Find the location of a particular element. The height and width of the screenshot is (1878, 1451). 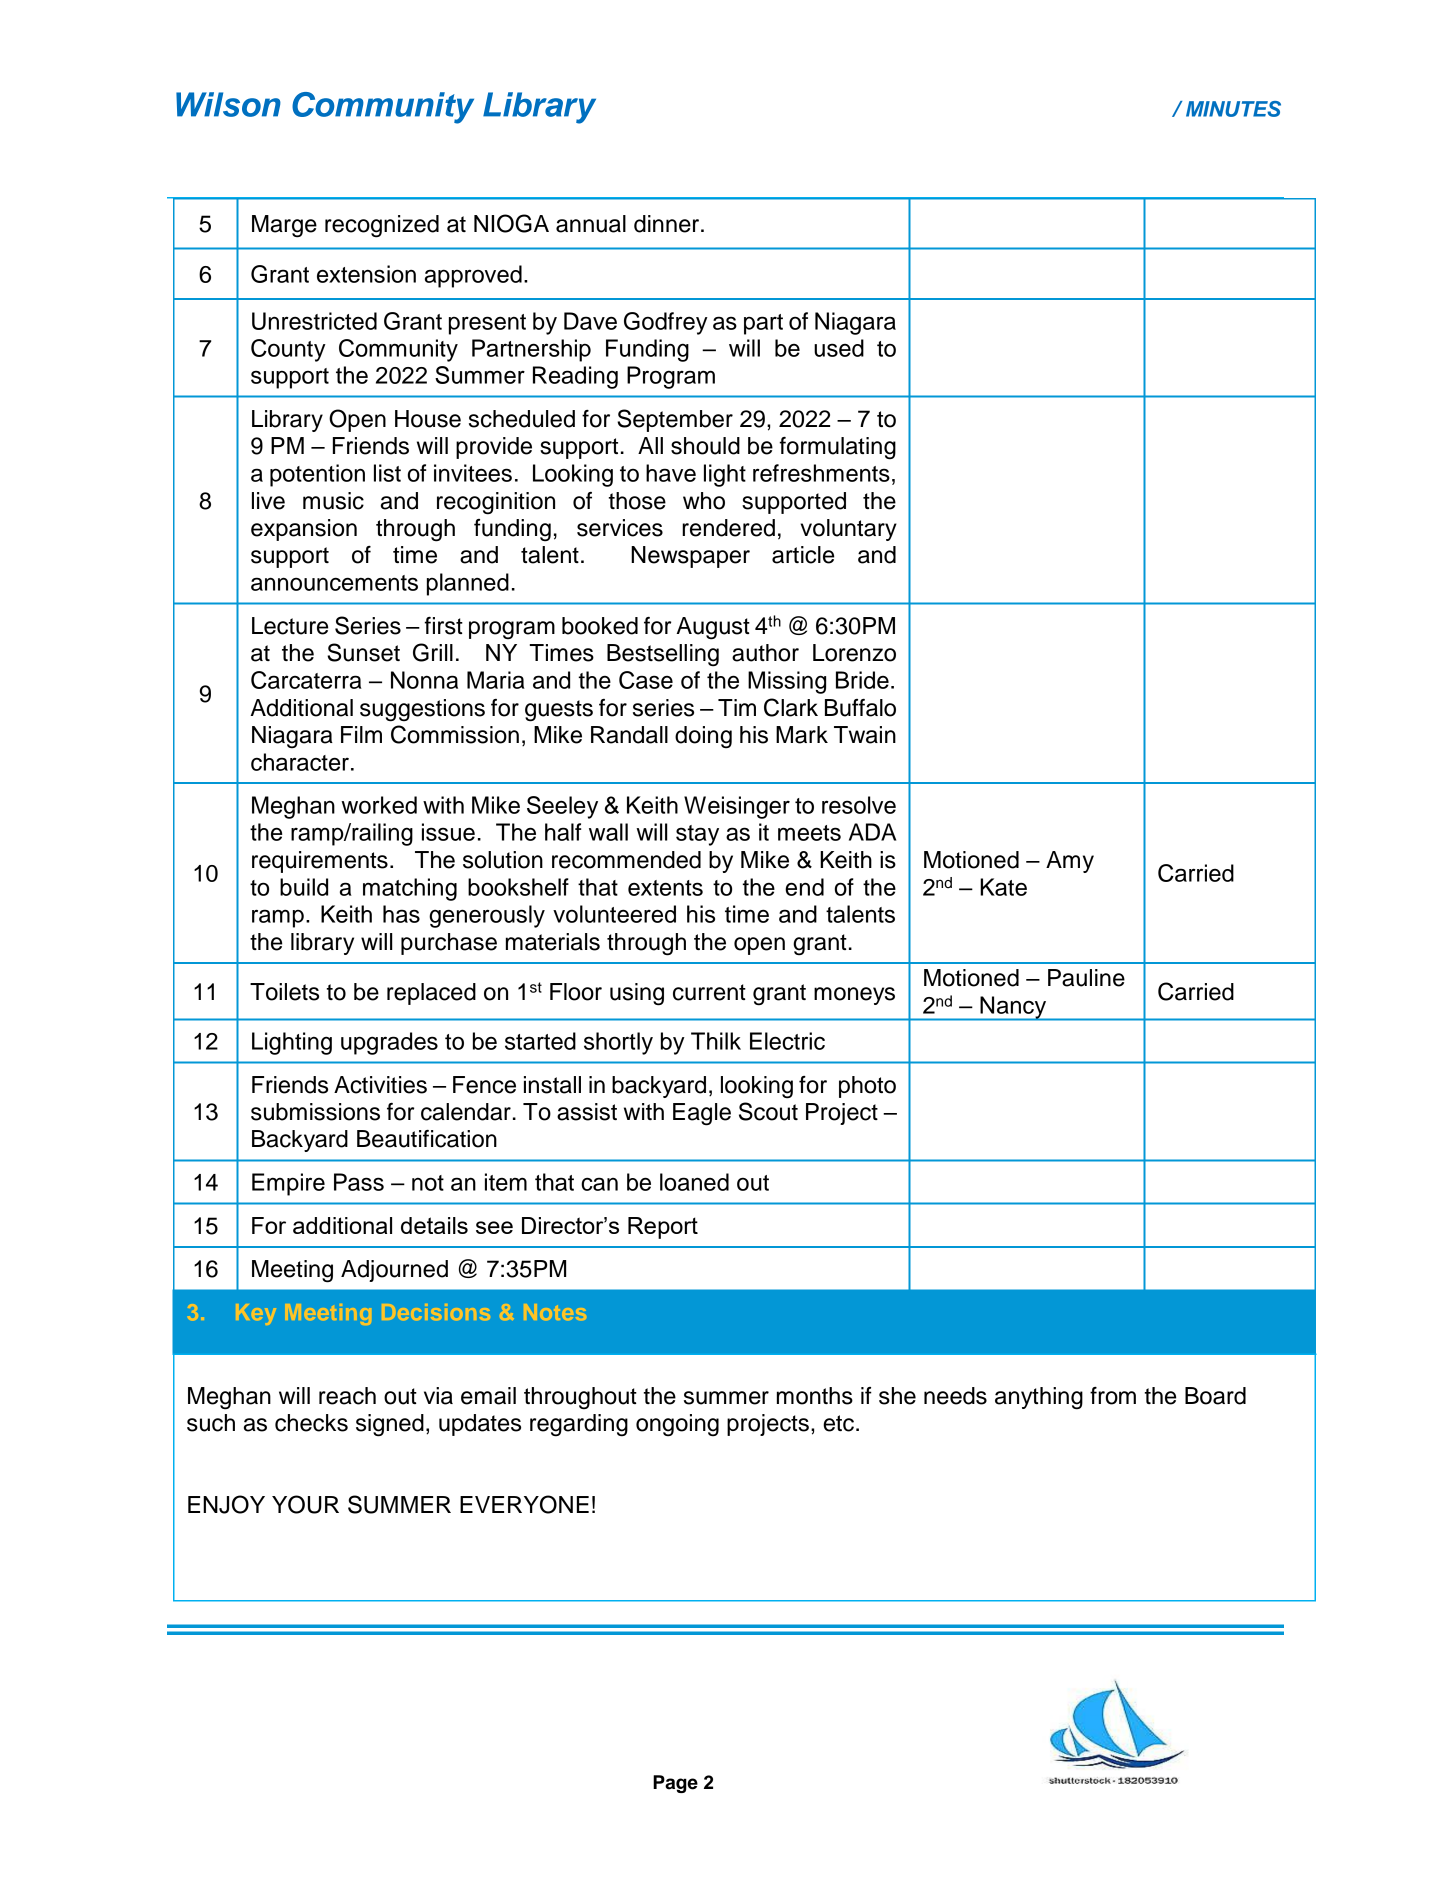

loaned is located at coordinates (694, 1182).
